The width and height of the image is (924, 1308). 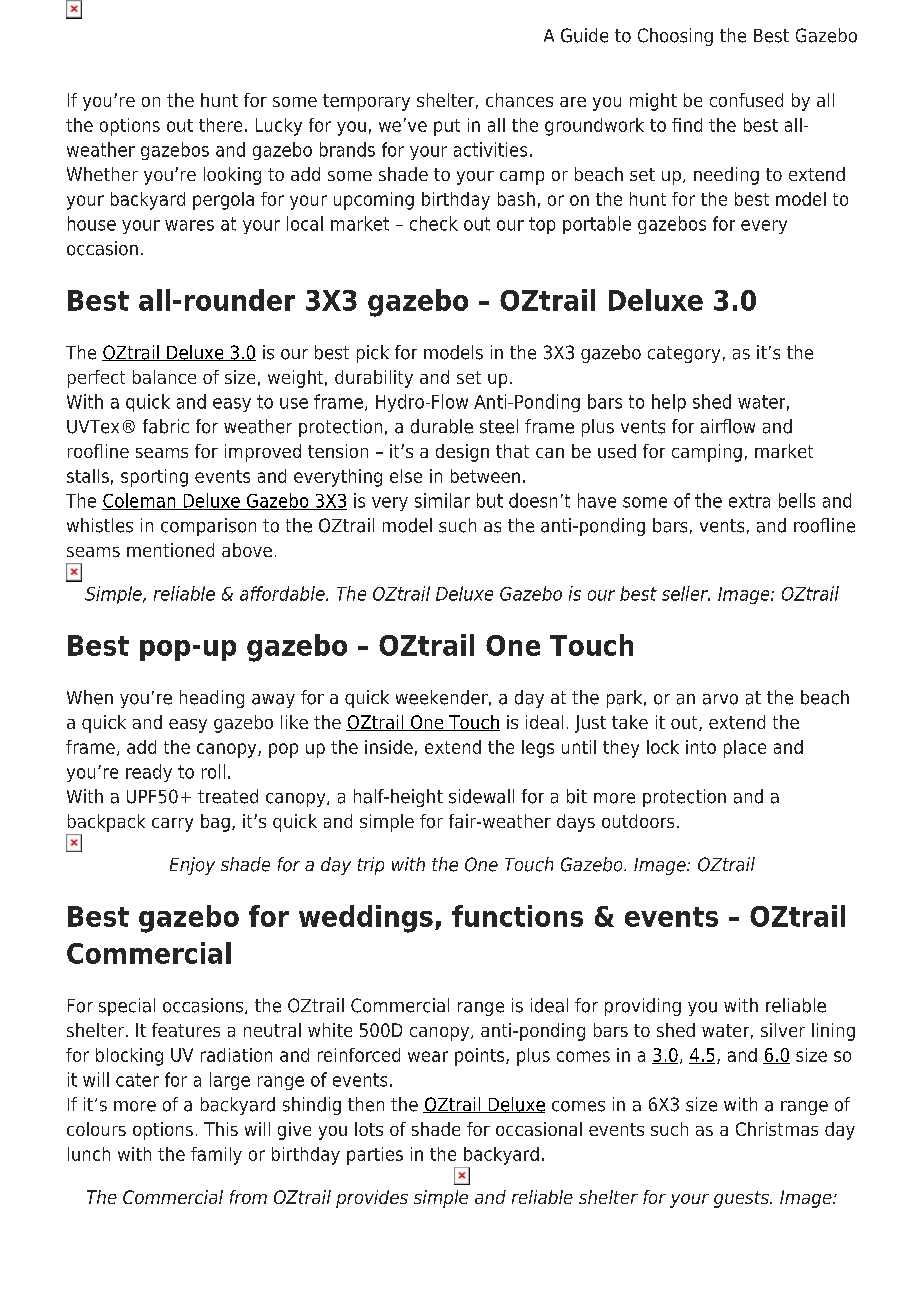 I want to click on chances, so click(x=519, y=100).
